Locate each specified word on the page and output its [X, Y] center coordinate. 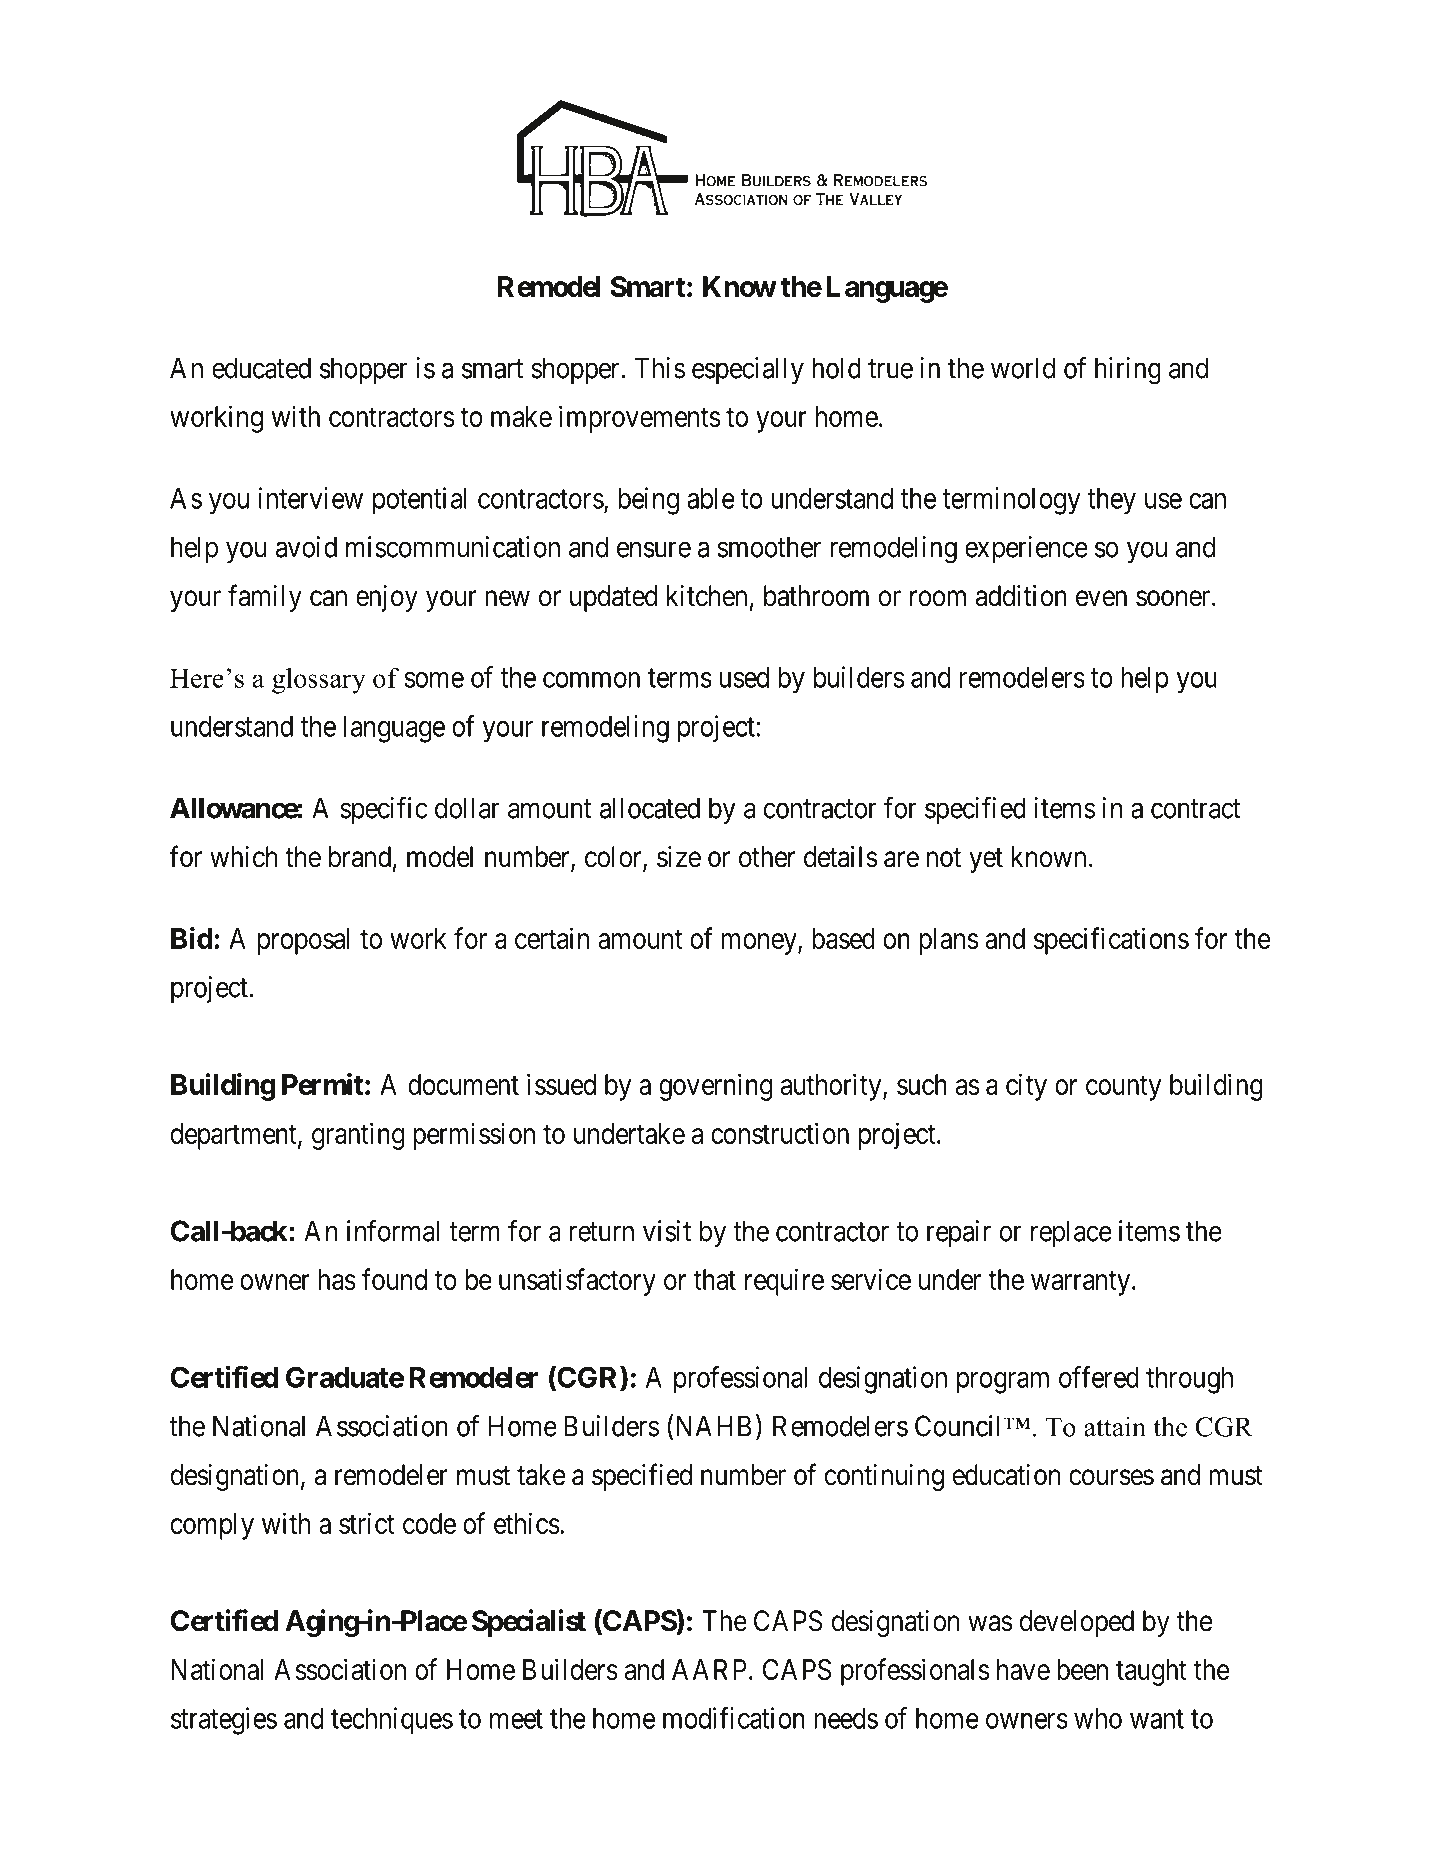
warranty [1082, 1283]
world [1023, 368]
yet [986, 860]
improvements [640, 419]
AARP [709, 1669]
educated [261, 368]
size [679, 857]
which [243, 857]
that [715, 1279]
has [337, 1279]
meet [516, 1719]
